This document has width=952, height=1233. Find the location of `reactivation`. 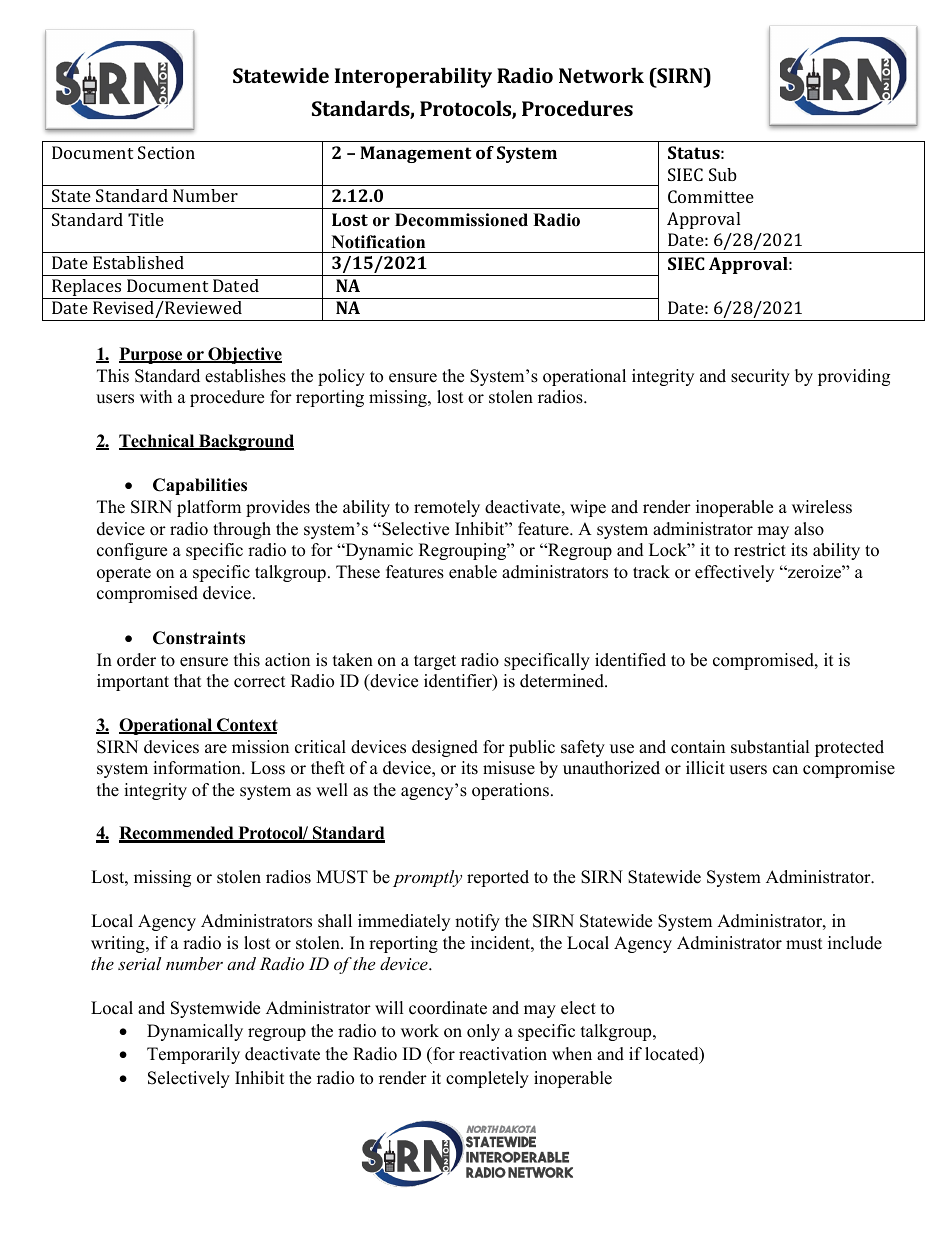

reactivation is located at coordinates (503, 1054).
